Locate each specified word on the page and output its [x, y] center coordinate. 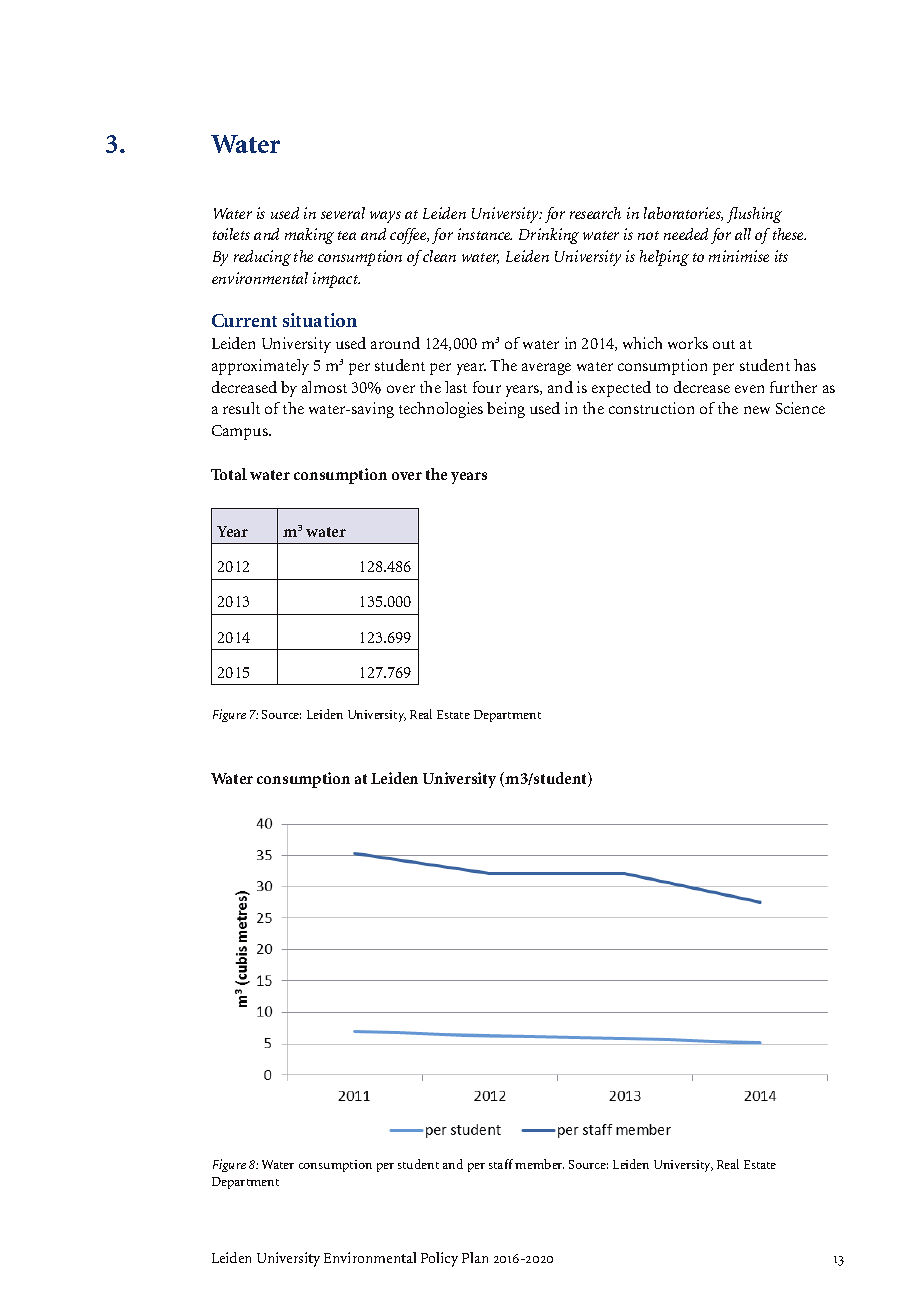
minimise [739, 256]
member [539, 1164]
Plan [475, 1257]
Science [800, 408]
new [757, 410]
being [506, 410]
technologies [441, 410]
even [749, 389]
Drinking [549, 236]
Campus [241, 432]
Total [229, 474]
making [309, 236]
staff [502, 1164]
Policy [439, 1259]
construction [651, 408]
